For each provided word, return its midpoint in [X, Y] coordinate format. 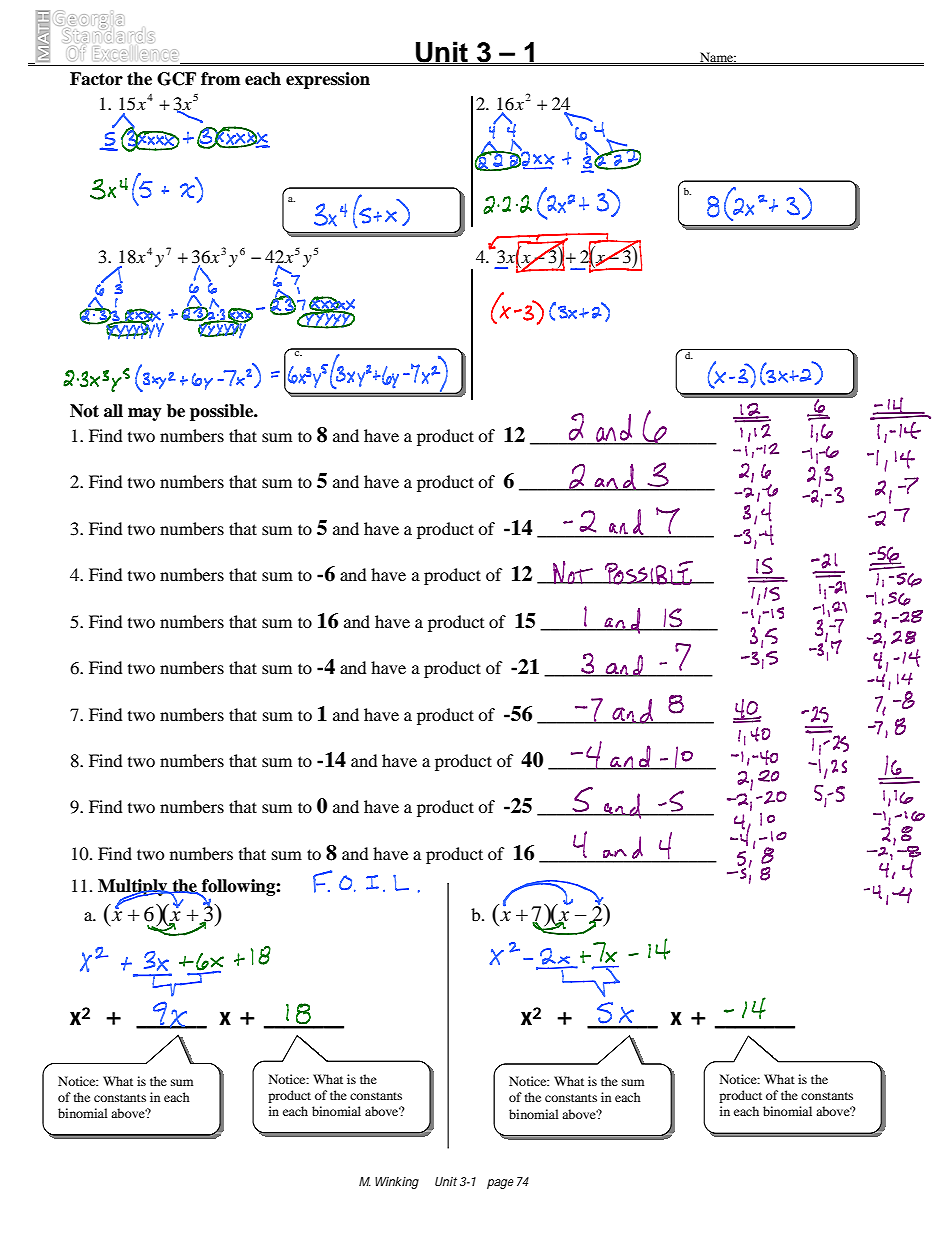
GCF [176, 79]
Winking [397, 1183]
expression [328, 80]
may [145, 414]
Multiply [134, 889]
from [220, 79]
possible [223, 412]
